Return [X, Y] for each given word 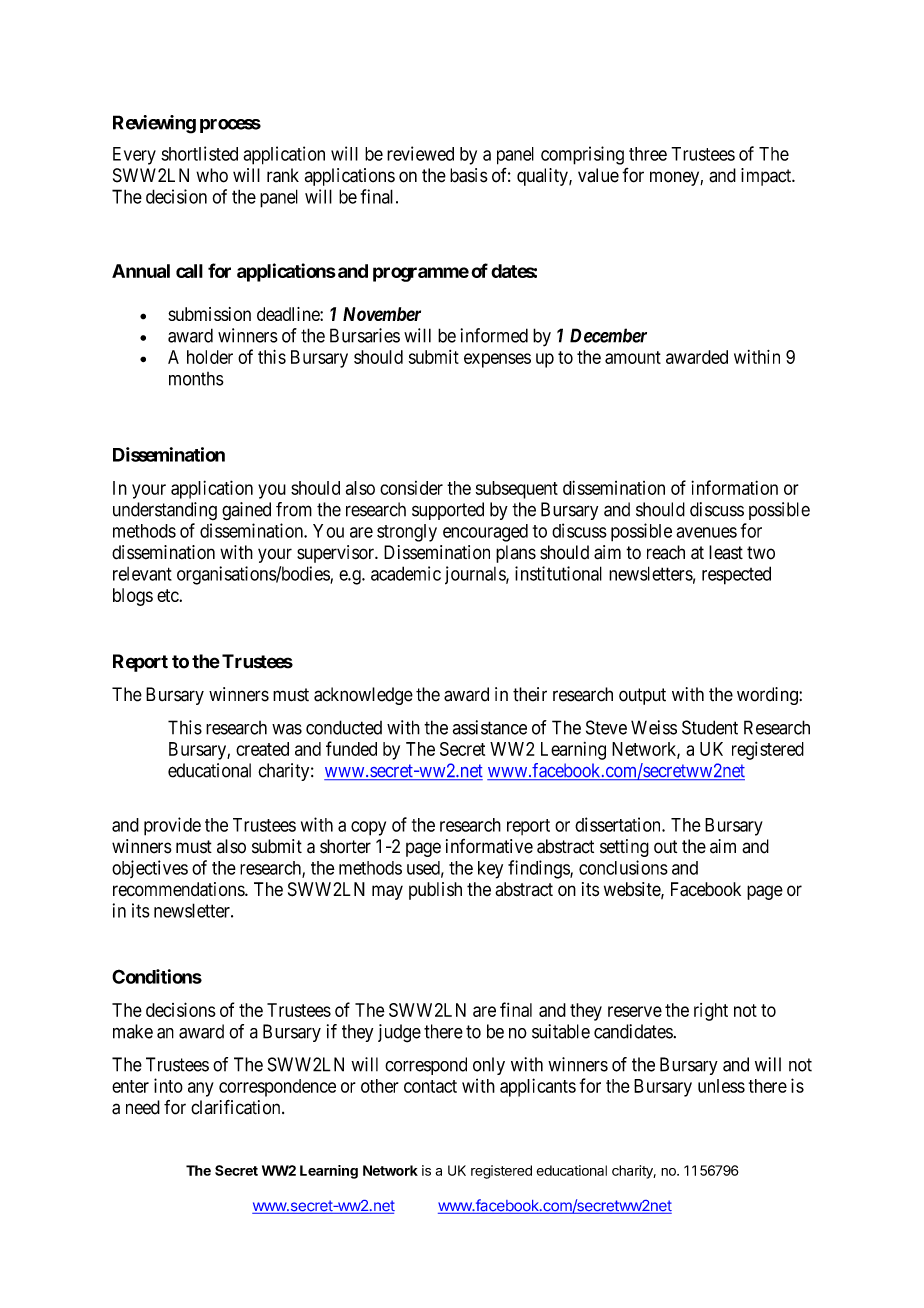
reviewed [420, 153]
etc [168, 595]
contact [430, 1086]
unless [721, 1086]
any [201, 1089]
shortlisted [199, 153]
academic [406, 573]
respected [736, 575]
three [648, 154]
